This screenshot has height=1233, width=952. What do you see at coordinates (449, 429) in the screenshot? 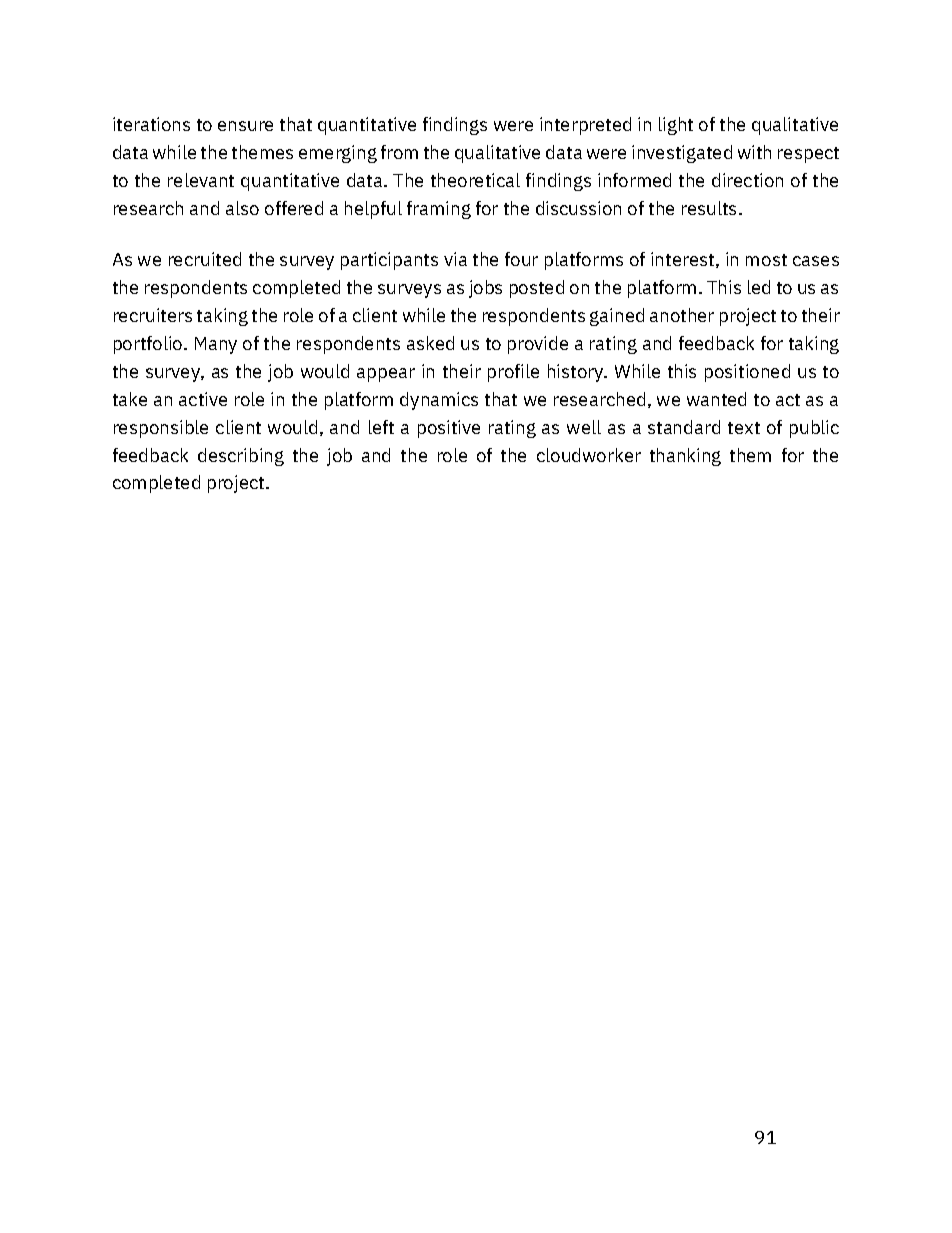
I see `positive` at bounding box center [449, 429].
